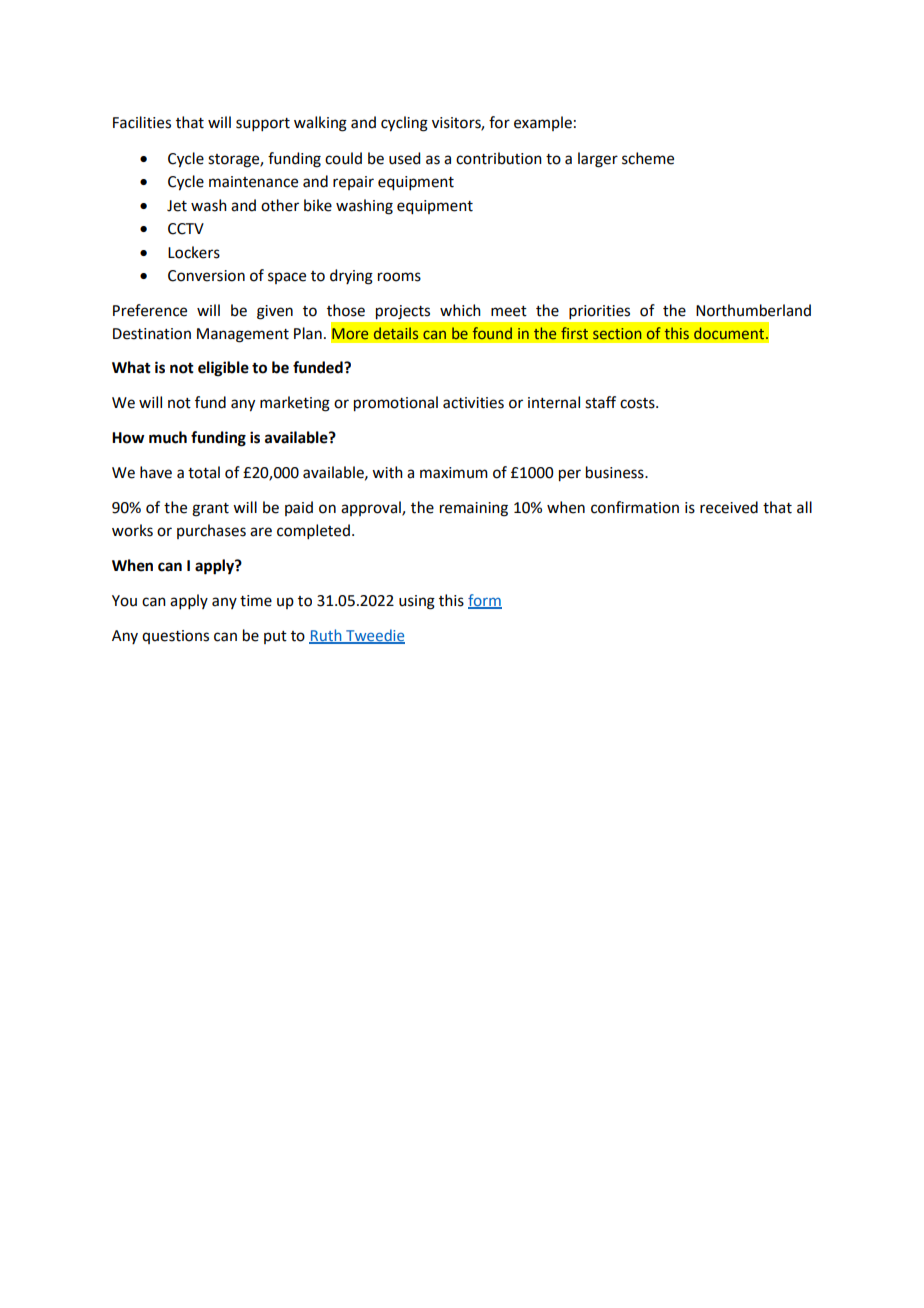  Describe the element at coordinates (263, 124) in the screenshot. I see `support` at that location.
